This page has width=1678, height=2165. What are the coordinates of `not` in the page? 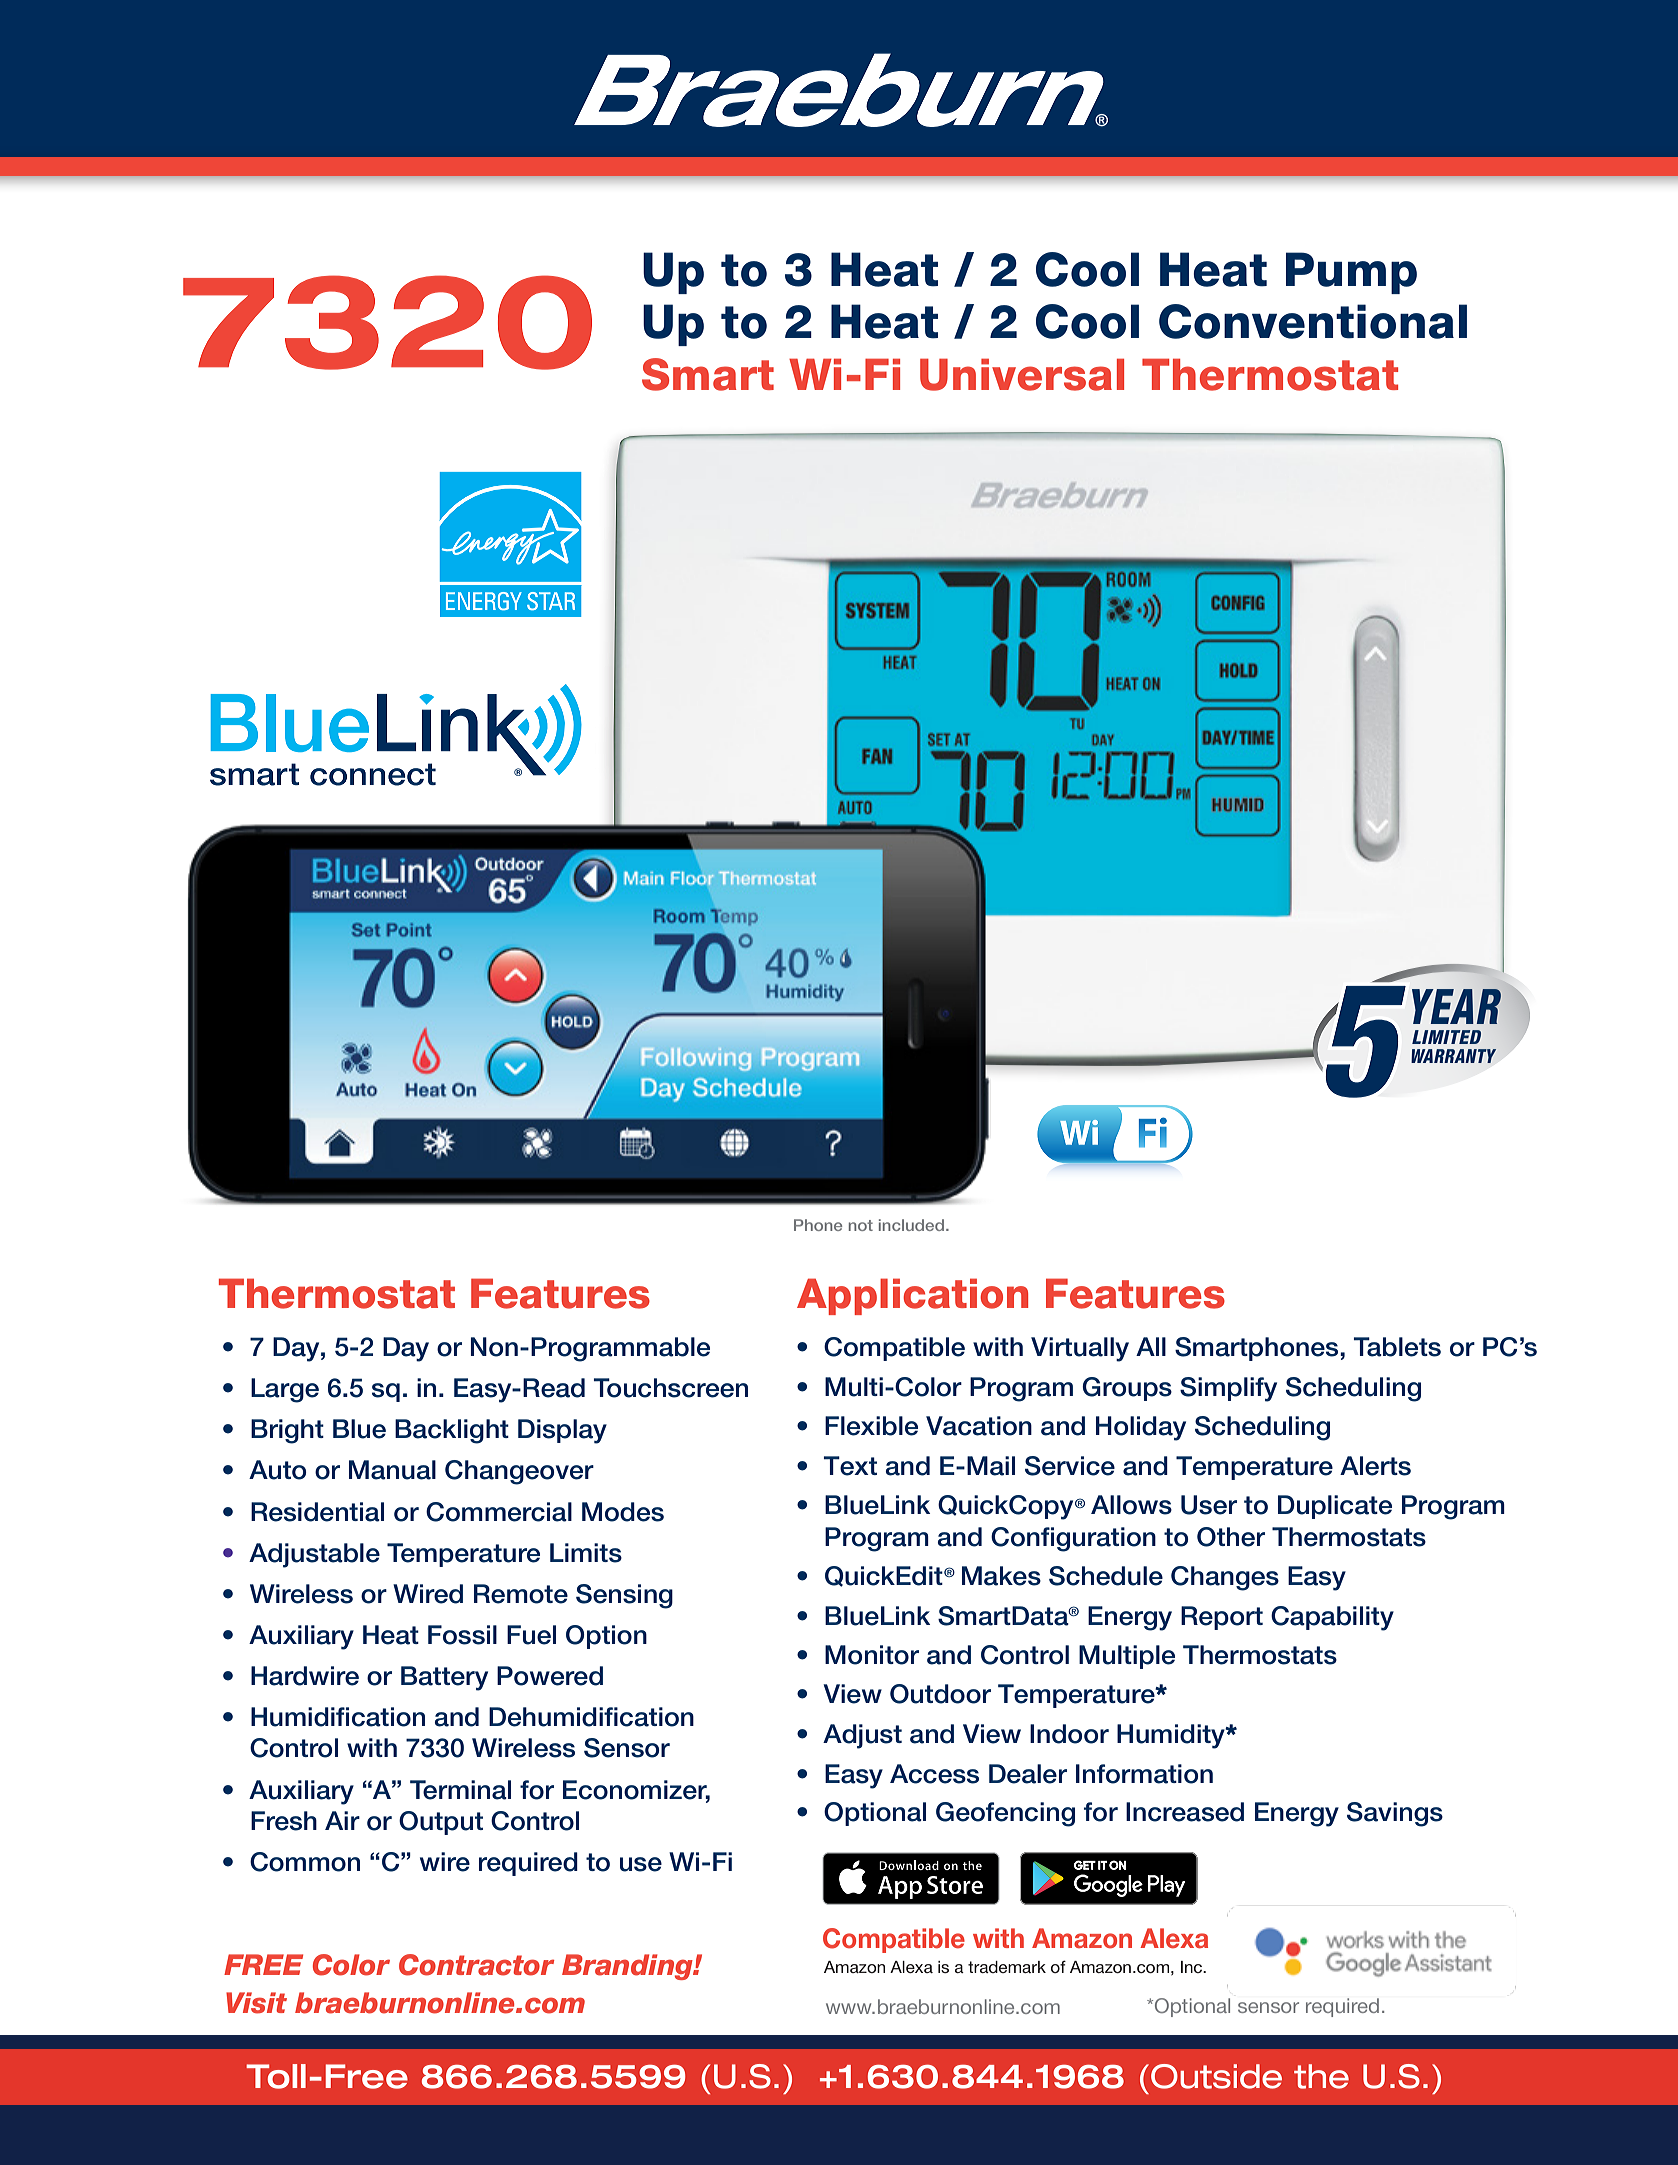 It's located at (861, 1225).
